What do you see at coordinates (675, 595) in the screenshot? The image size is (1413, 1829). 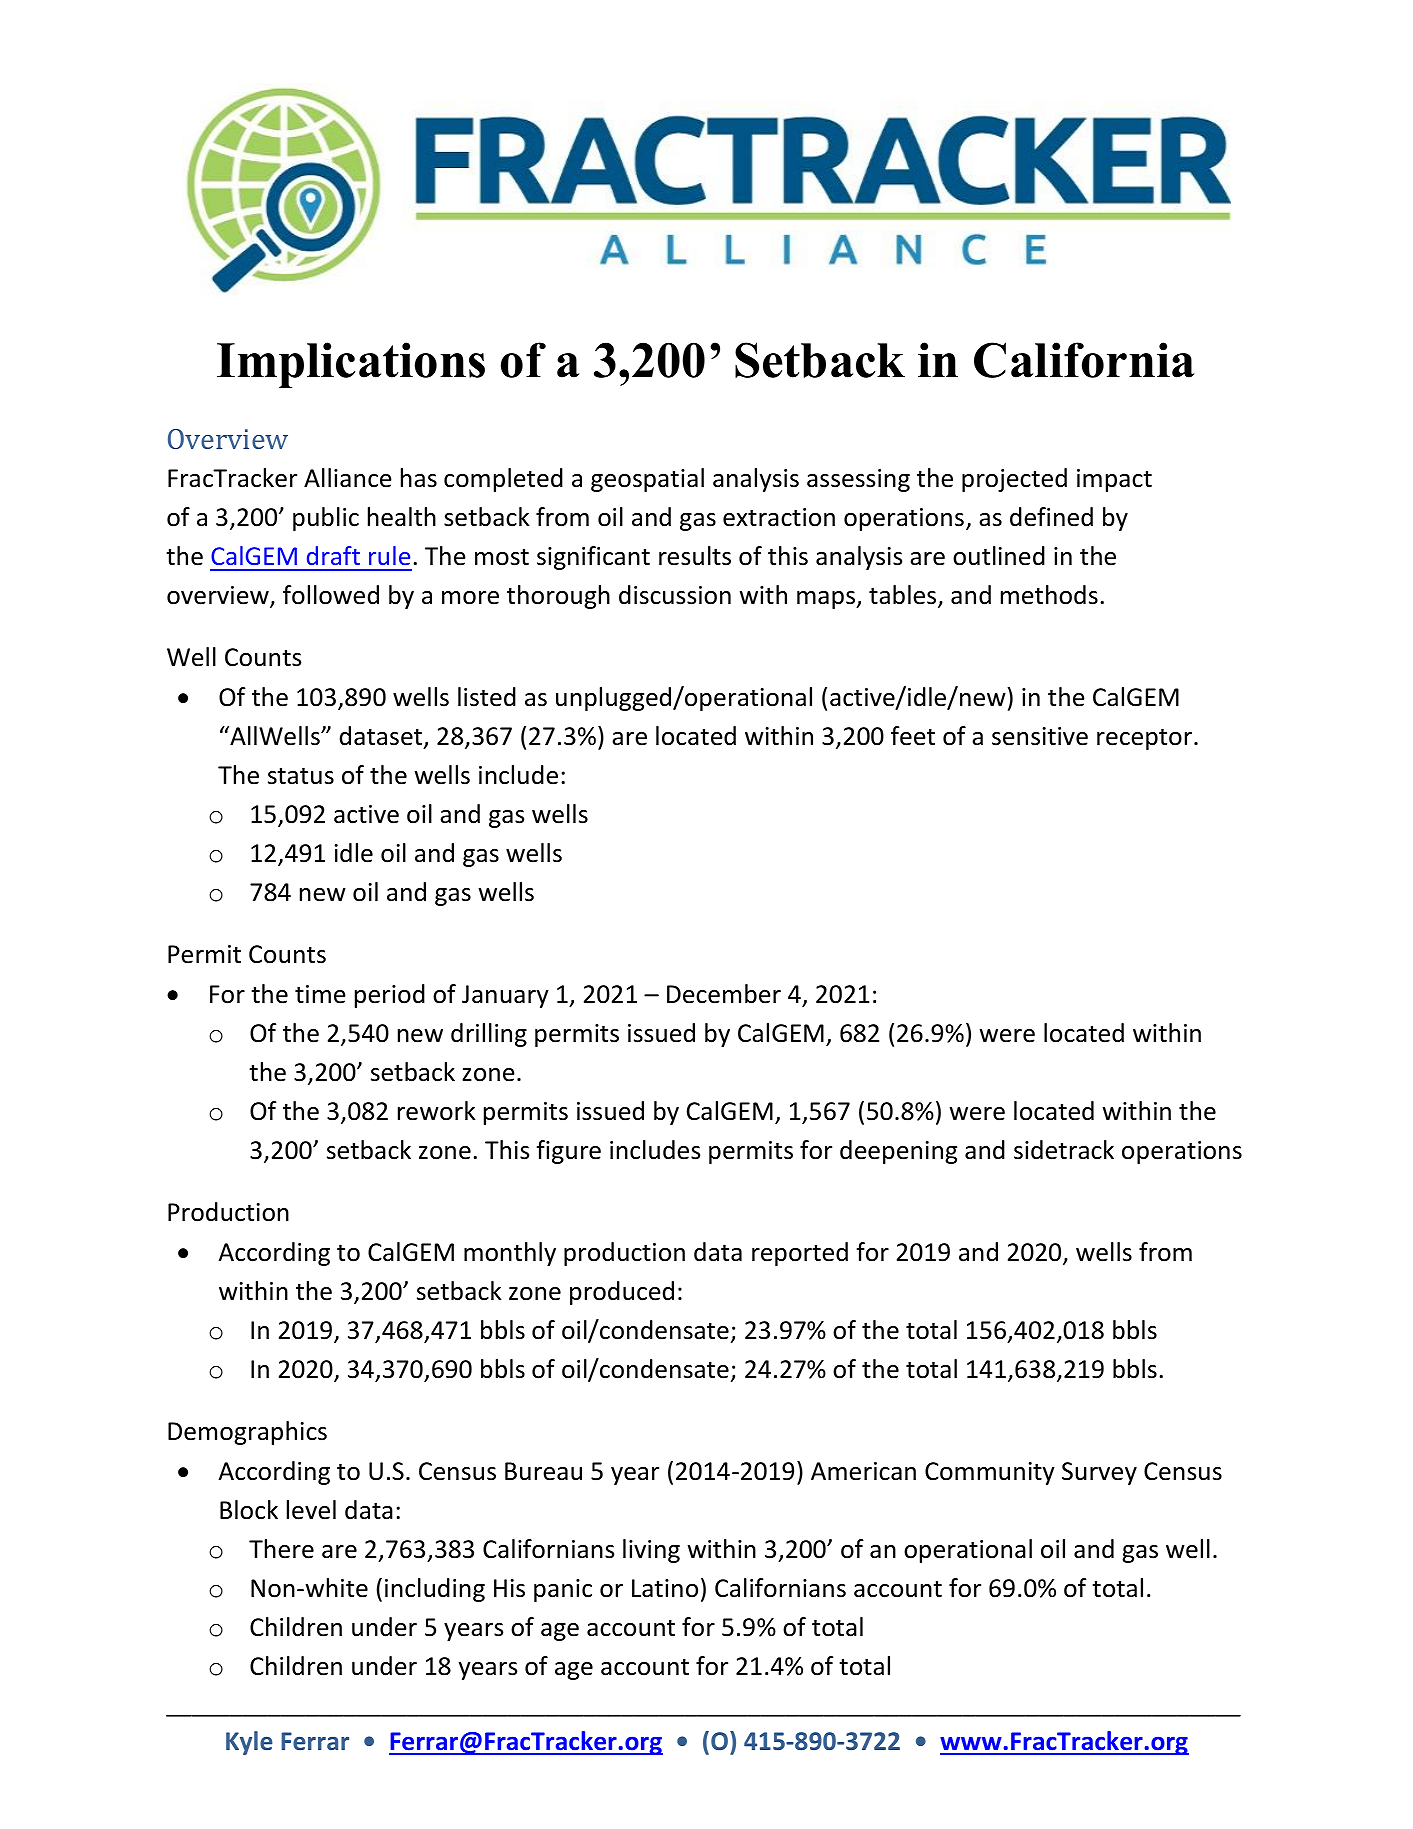 I see `discussion` at bounding box center [675, 595].
